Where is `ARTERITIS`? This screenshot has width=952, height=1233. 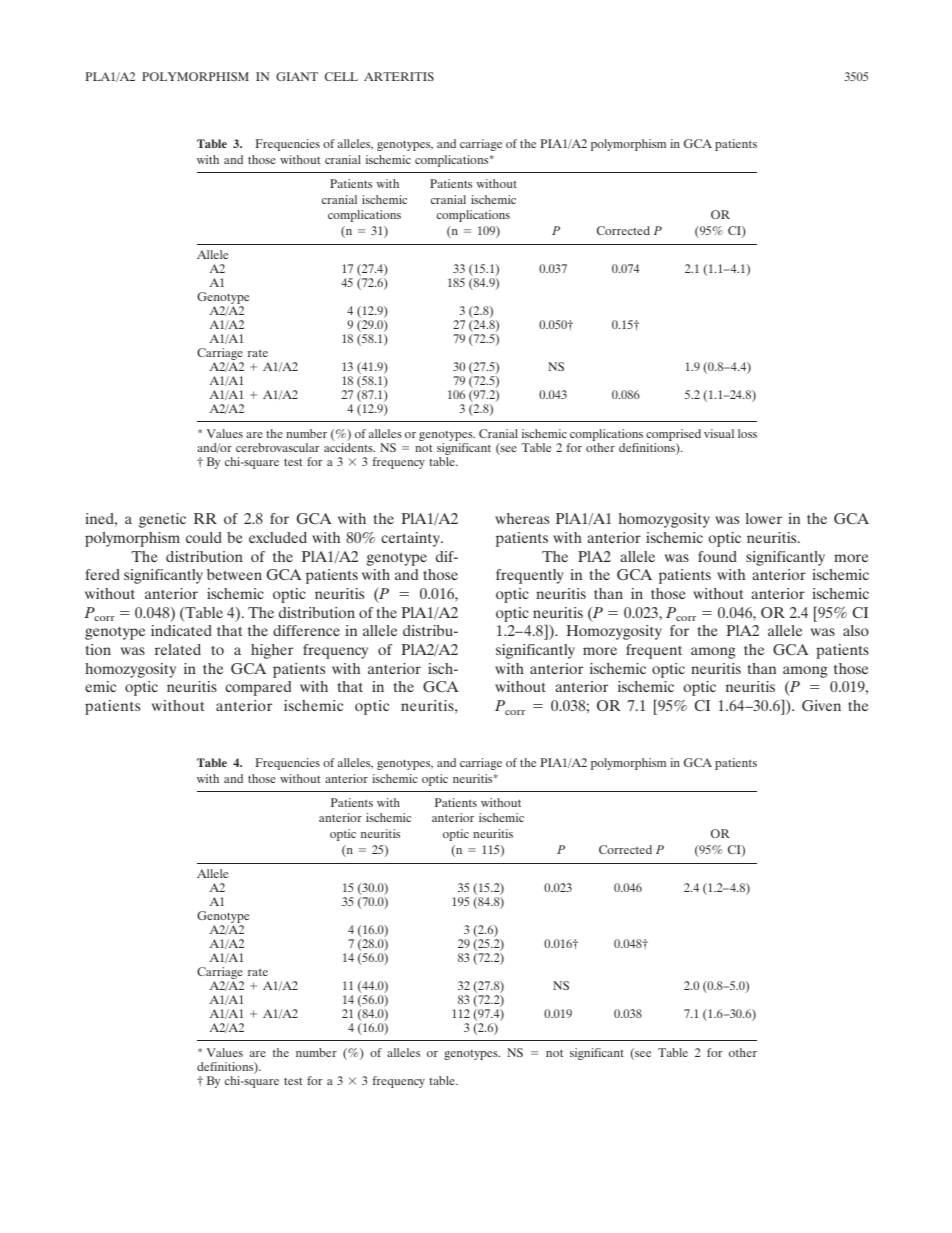 ARTERITIS is located at coordinates (399, 76).
